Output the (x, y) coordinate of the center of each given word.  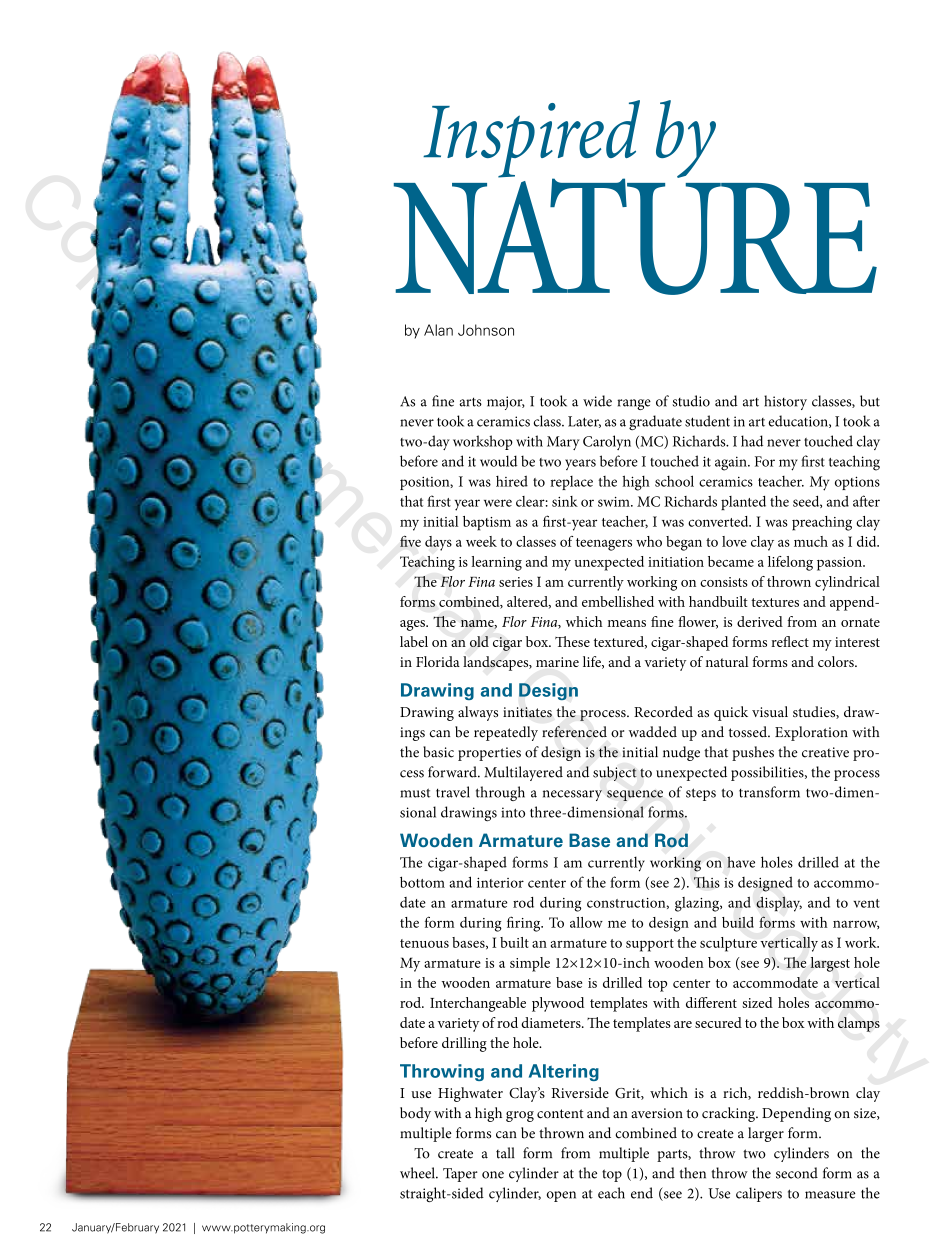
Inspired (531, 140)
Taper (460, 1175)
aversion (657, 1113)
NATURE (635, 235)
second (797, 1173)
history (785, 402)
